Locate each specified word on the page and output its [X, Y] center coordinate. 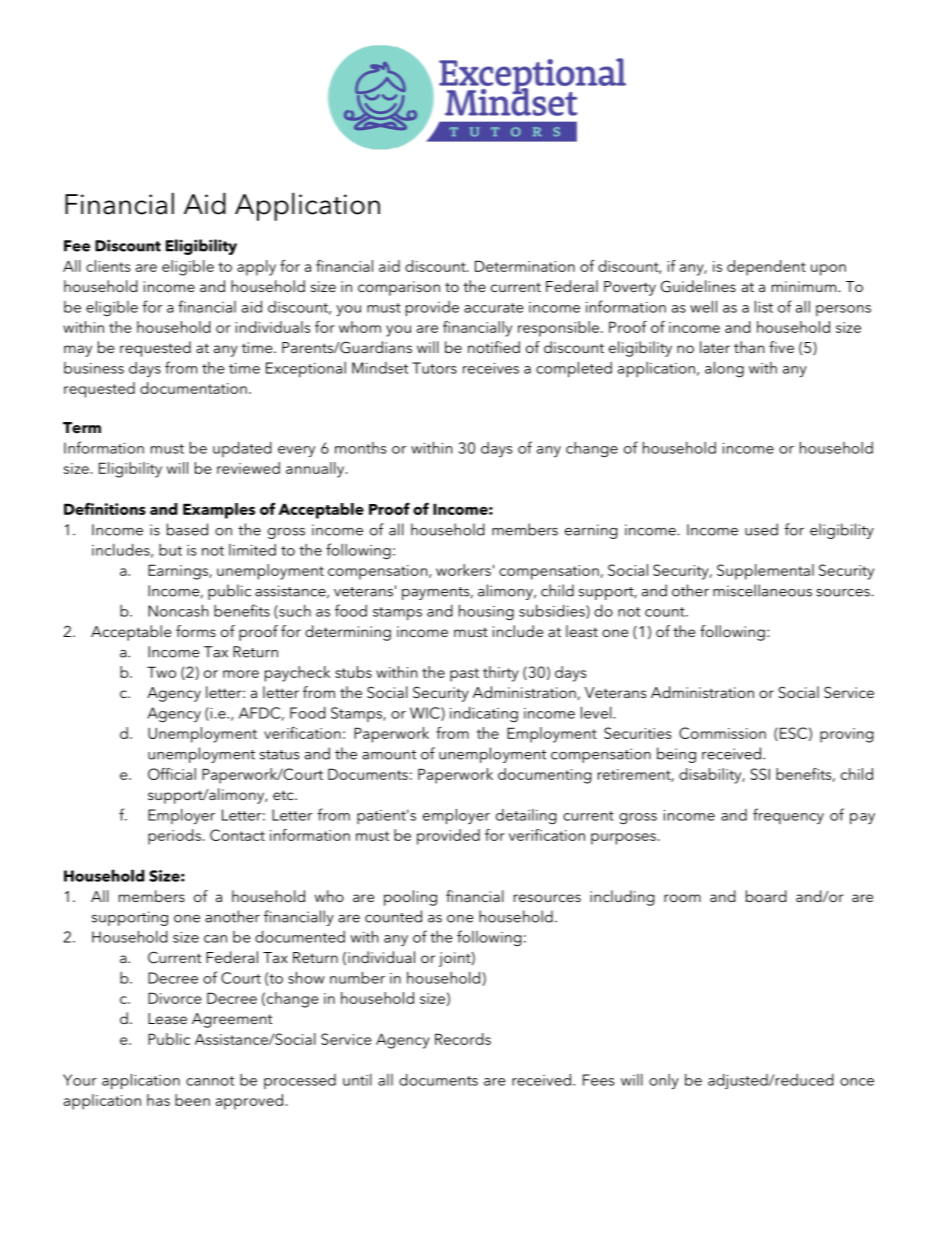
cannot [210, 1081]
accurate [494, 308]
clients [108, 266]
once [857, 1082]
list [764, 306]
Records [463, 1039]
